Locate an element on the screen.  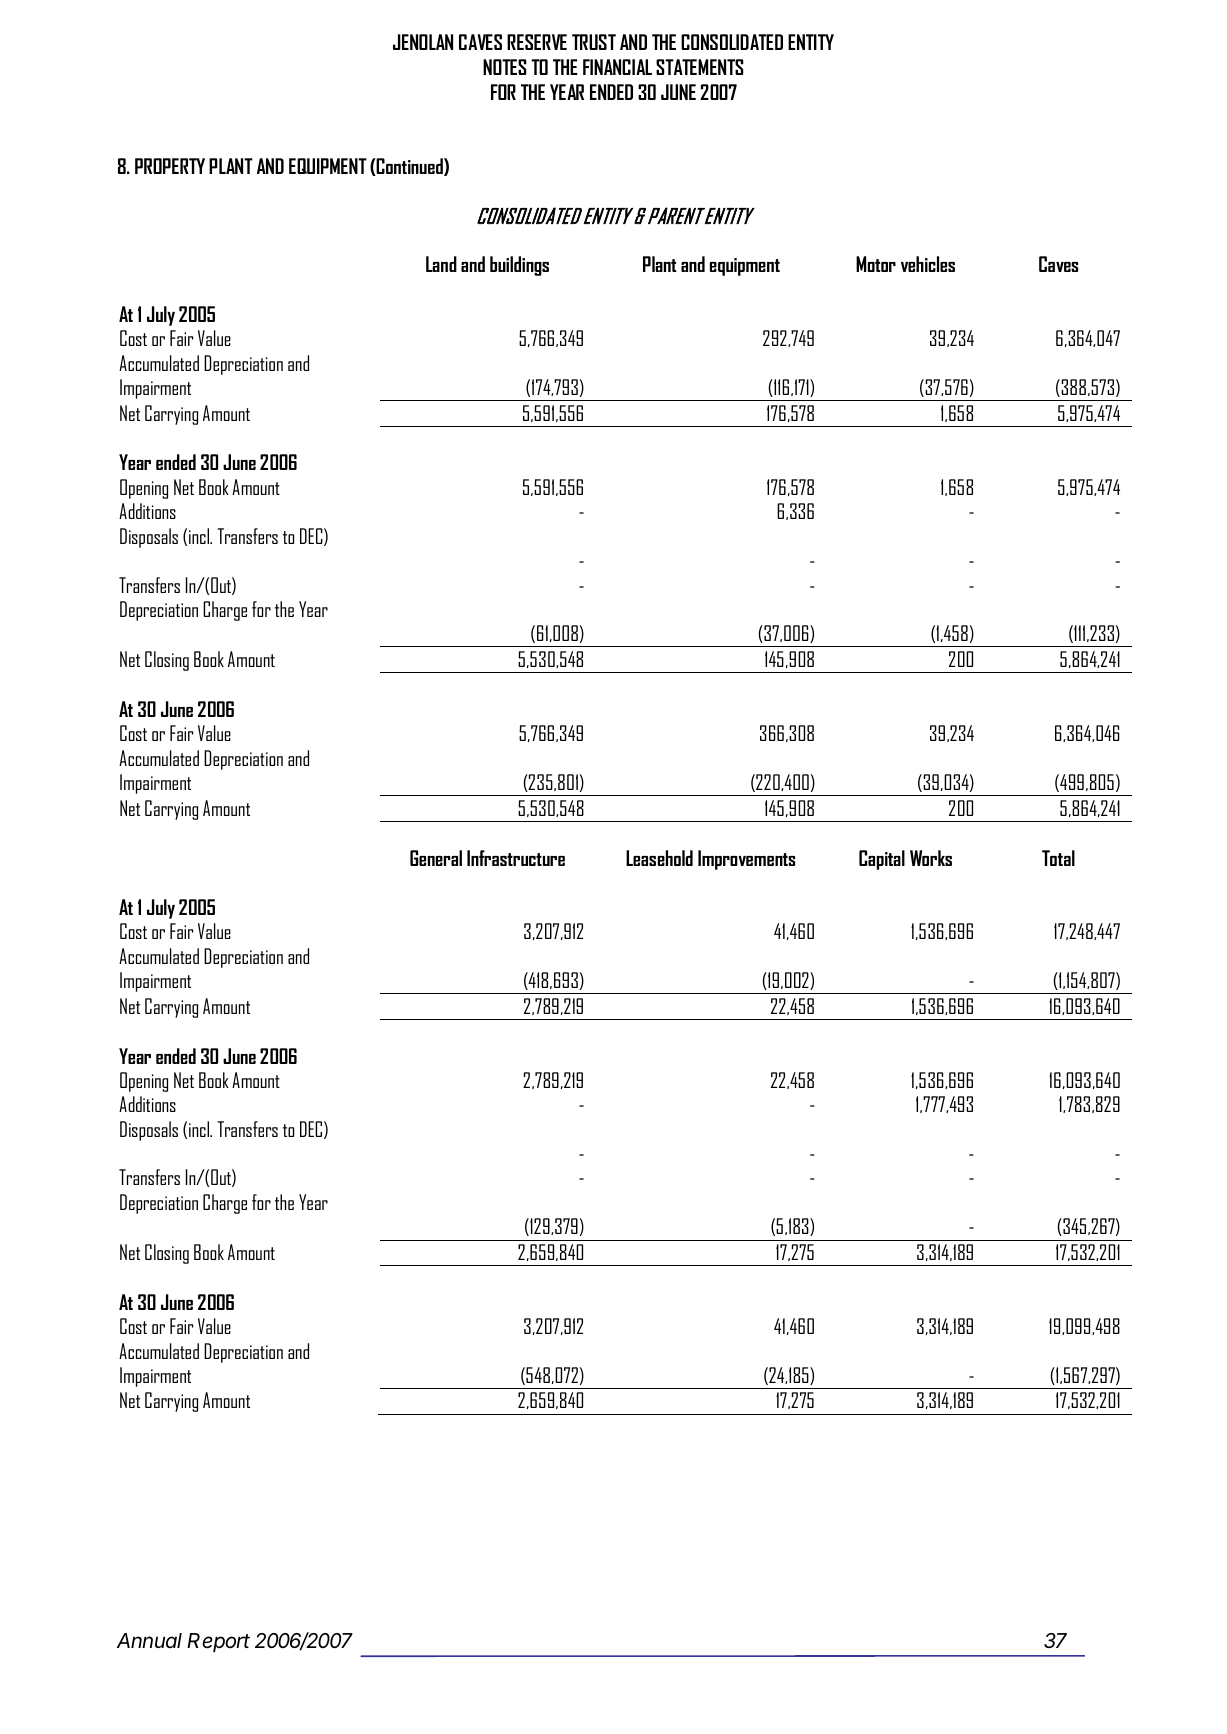
General is located at coordinates (436, 858).
